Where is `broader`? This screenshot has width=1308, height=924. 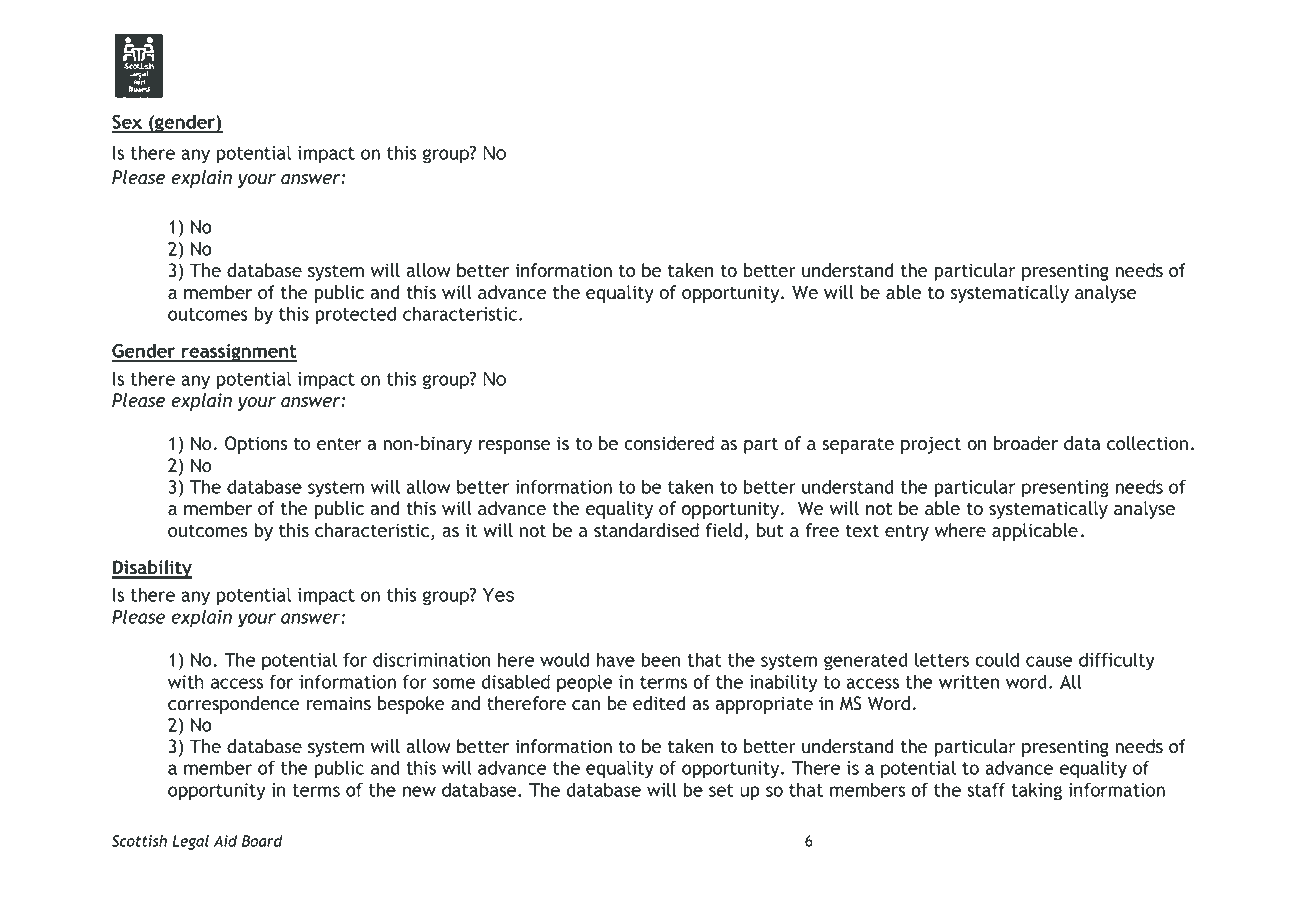 broader is located at coordinates (1026, 443).
